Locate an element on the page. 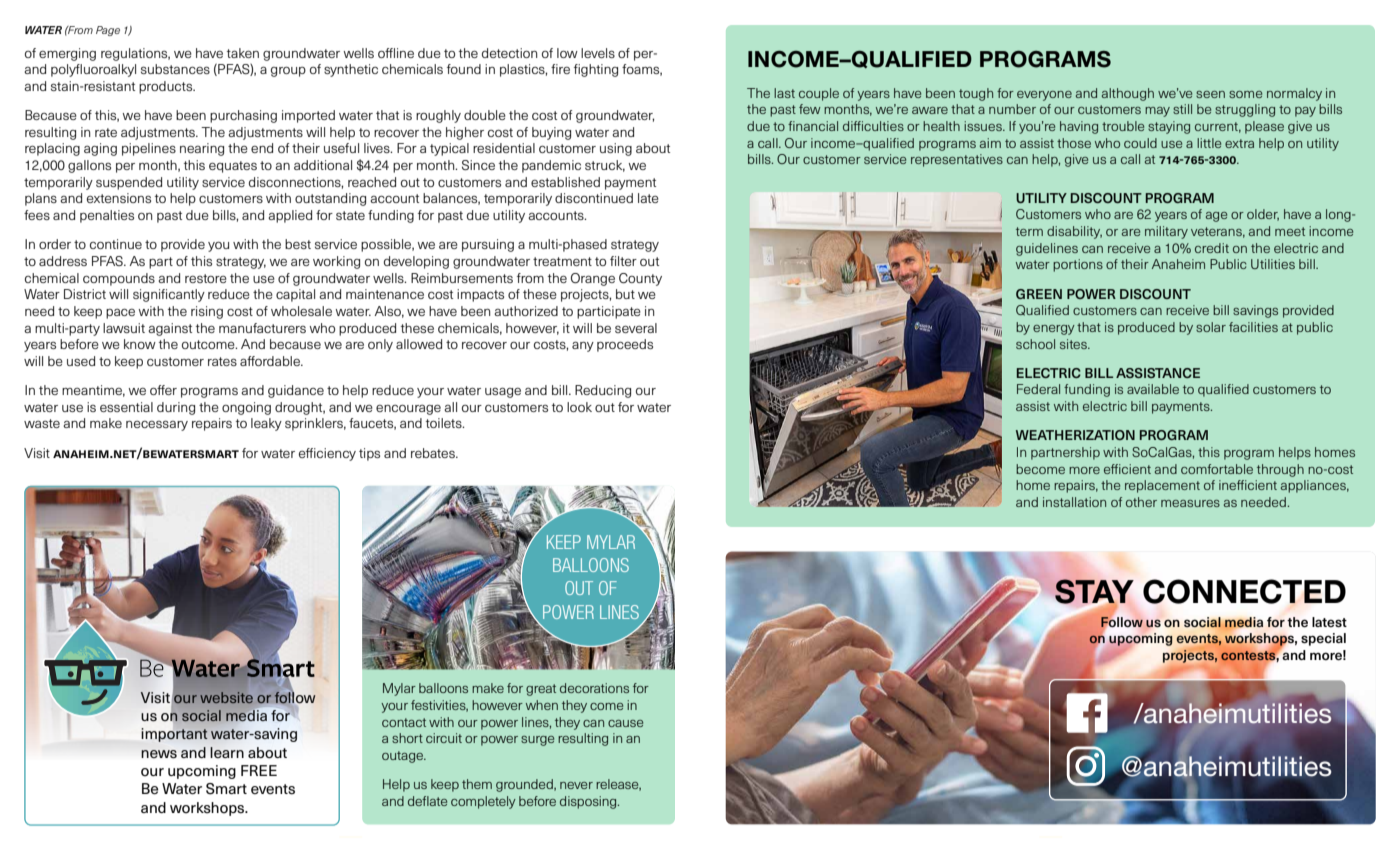 This image has width=1400, height=850. taken is located at coordinates (243, 53).
